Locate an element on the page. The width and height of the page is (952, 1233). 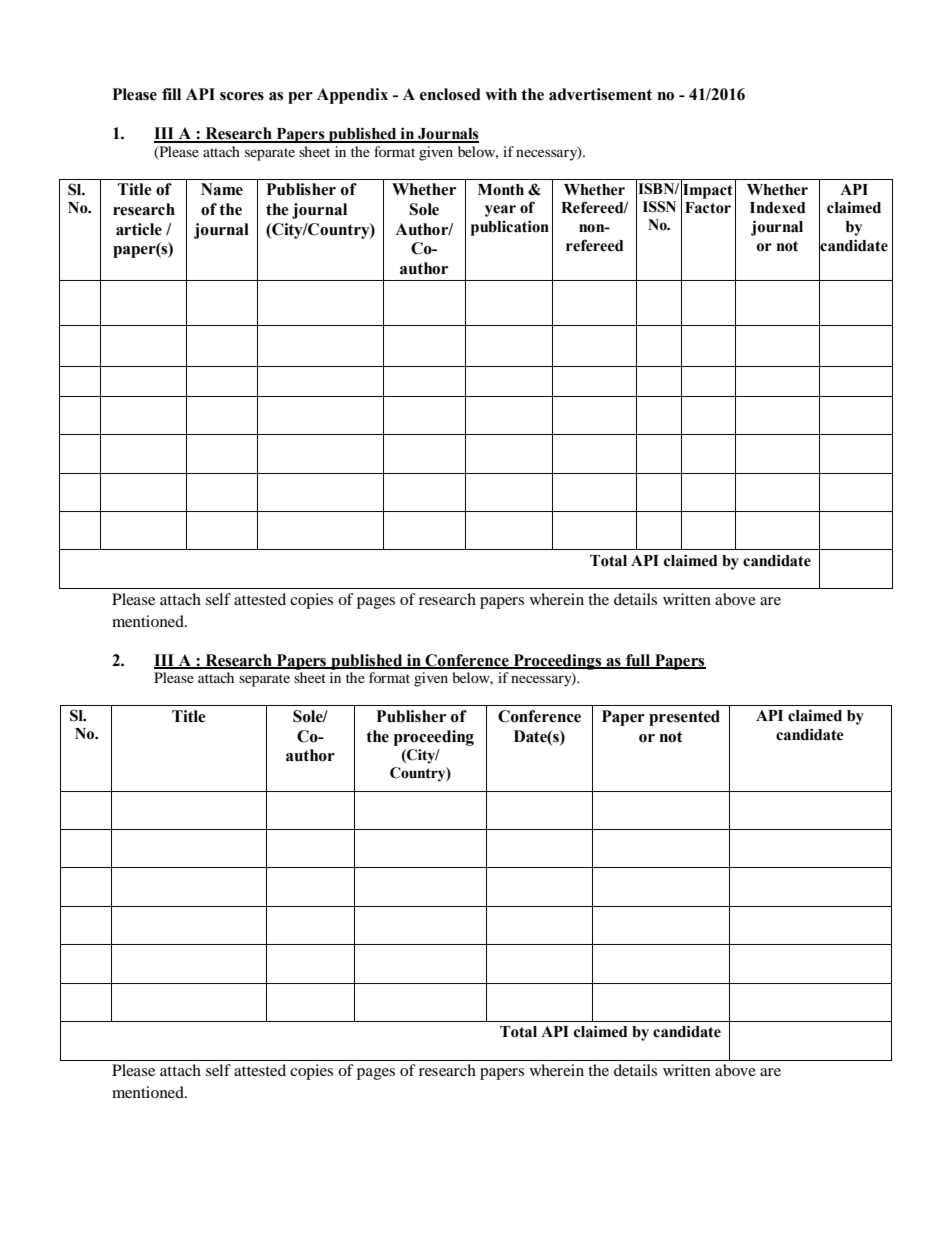
publication is located at coordinates (510, 228).
